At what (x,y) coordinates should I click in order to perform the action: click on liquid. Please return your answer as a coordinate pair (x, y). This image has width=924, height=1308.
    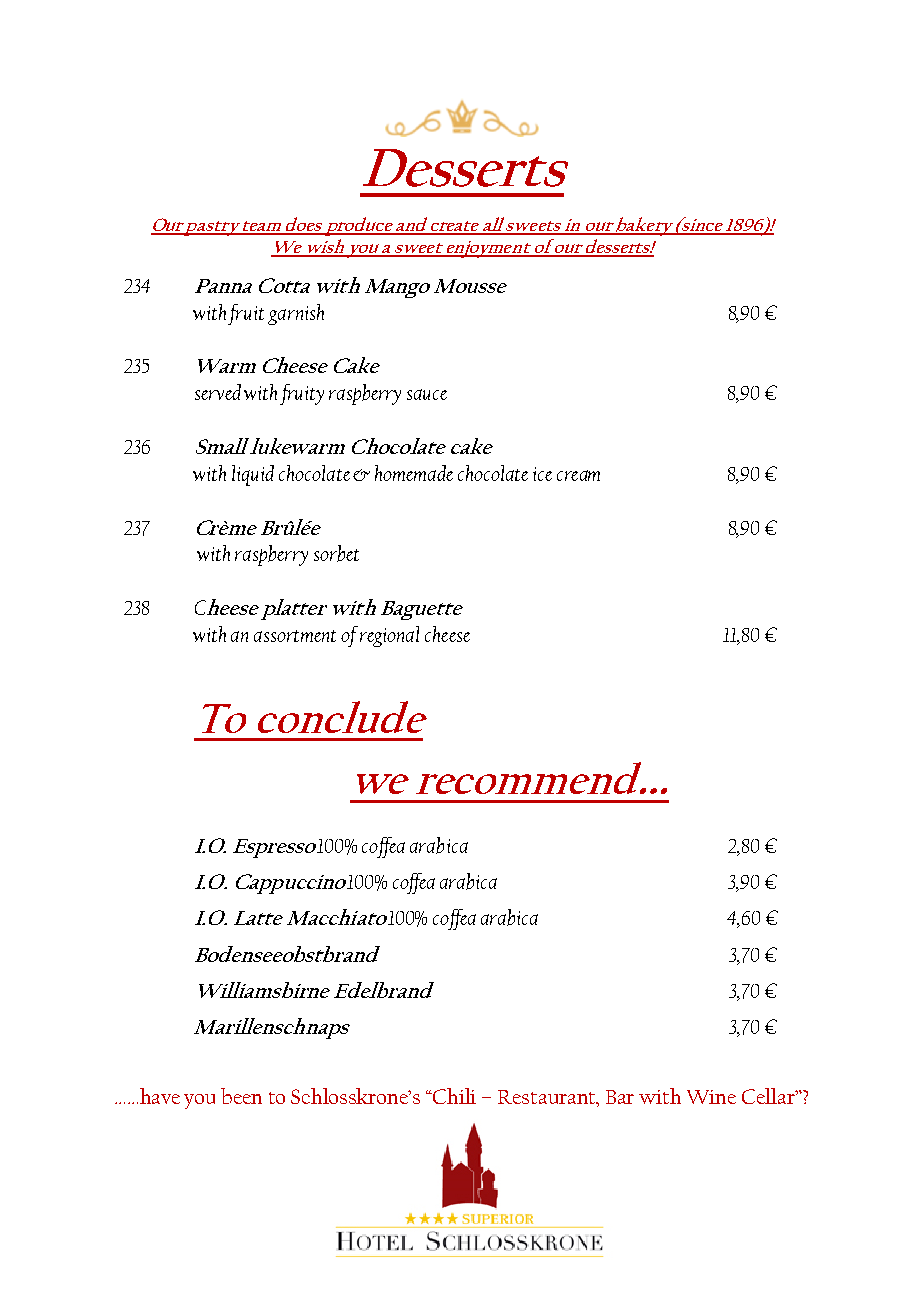
    Looking at the image, I should click on (253, 475).
